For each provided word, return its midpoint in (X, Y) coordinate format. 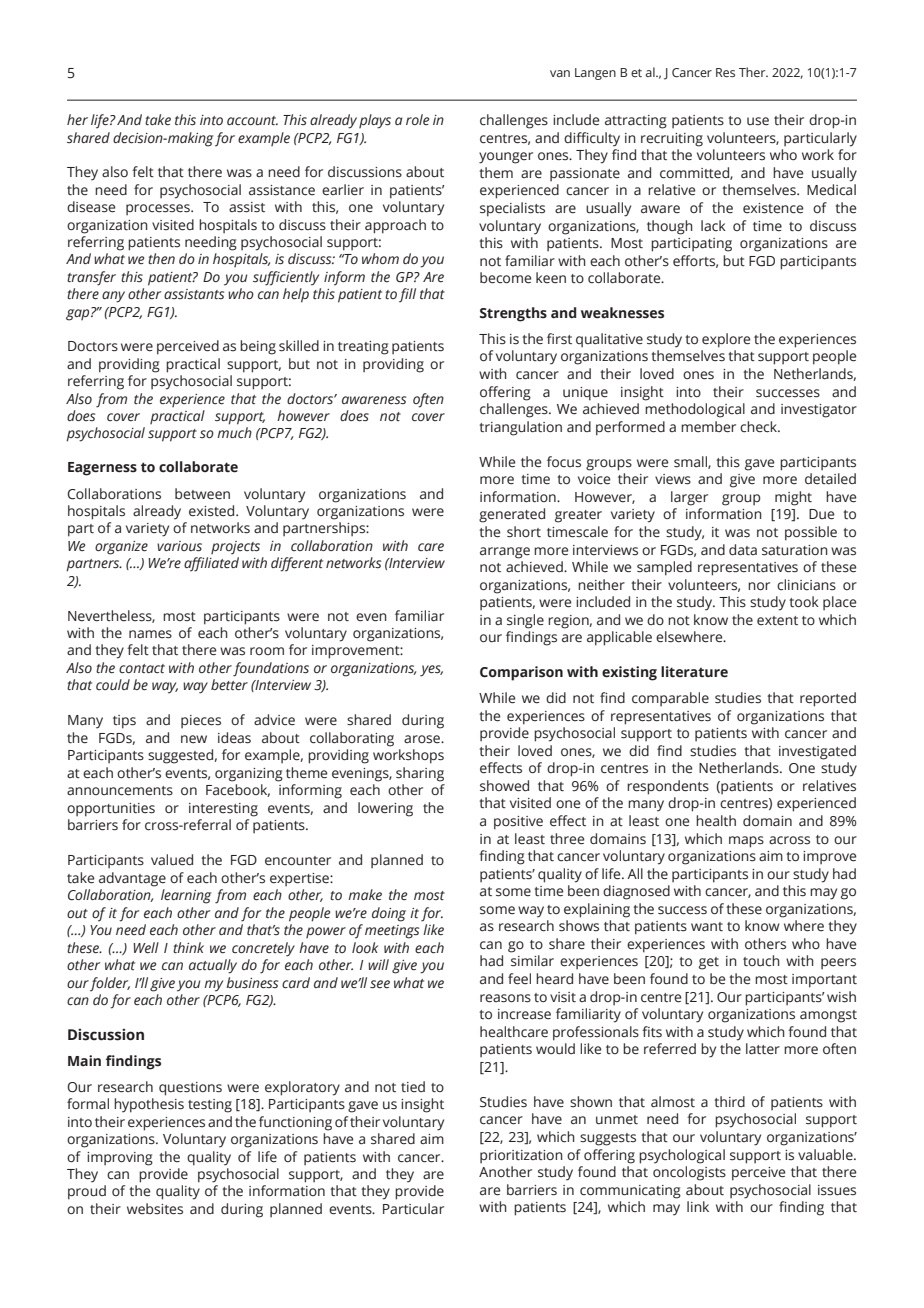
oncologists (689, 1173)
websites (155, 1209)
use (758, 121)
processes (159, 209)
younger (506, 158)
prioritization (521, 1156)
